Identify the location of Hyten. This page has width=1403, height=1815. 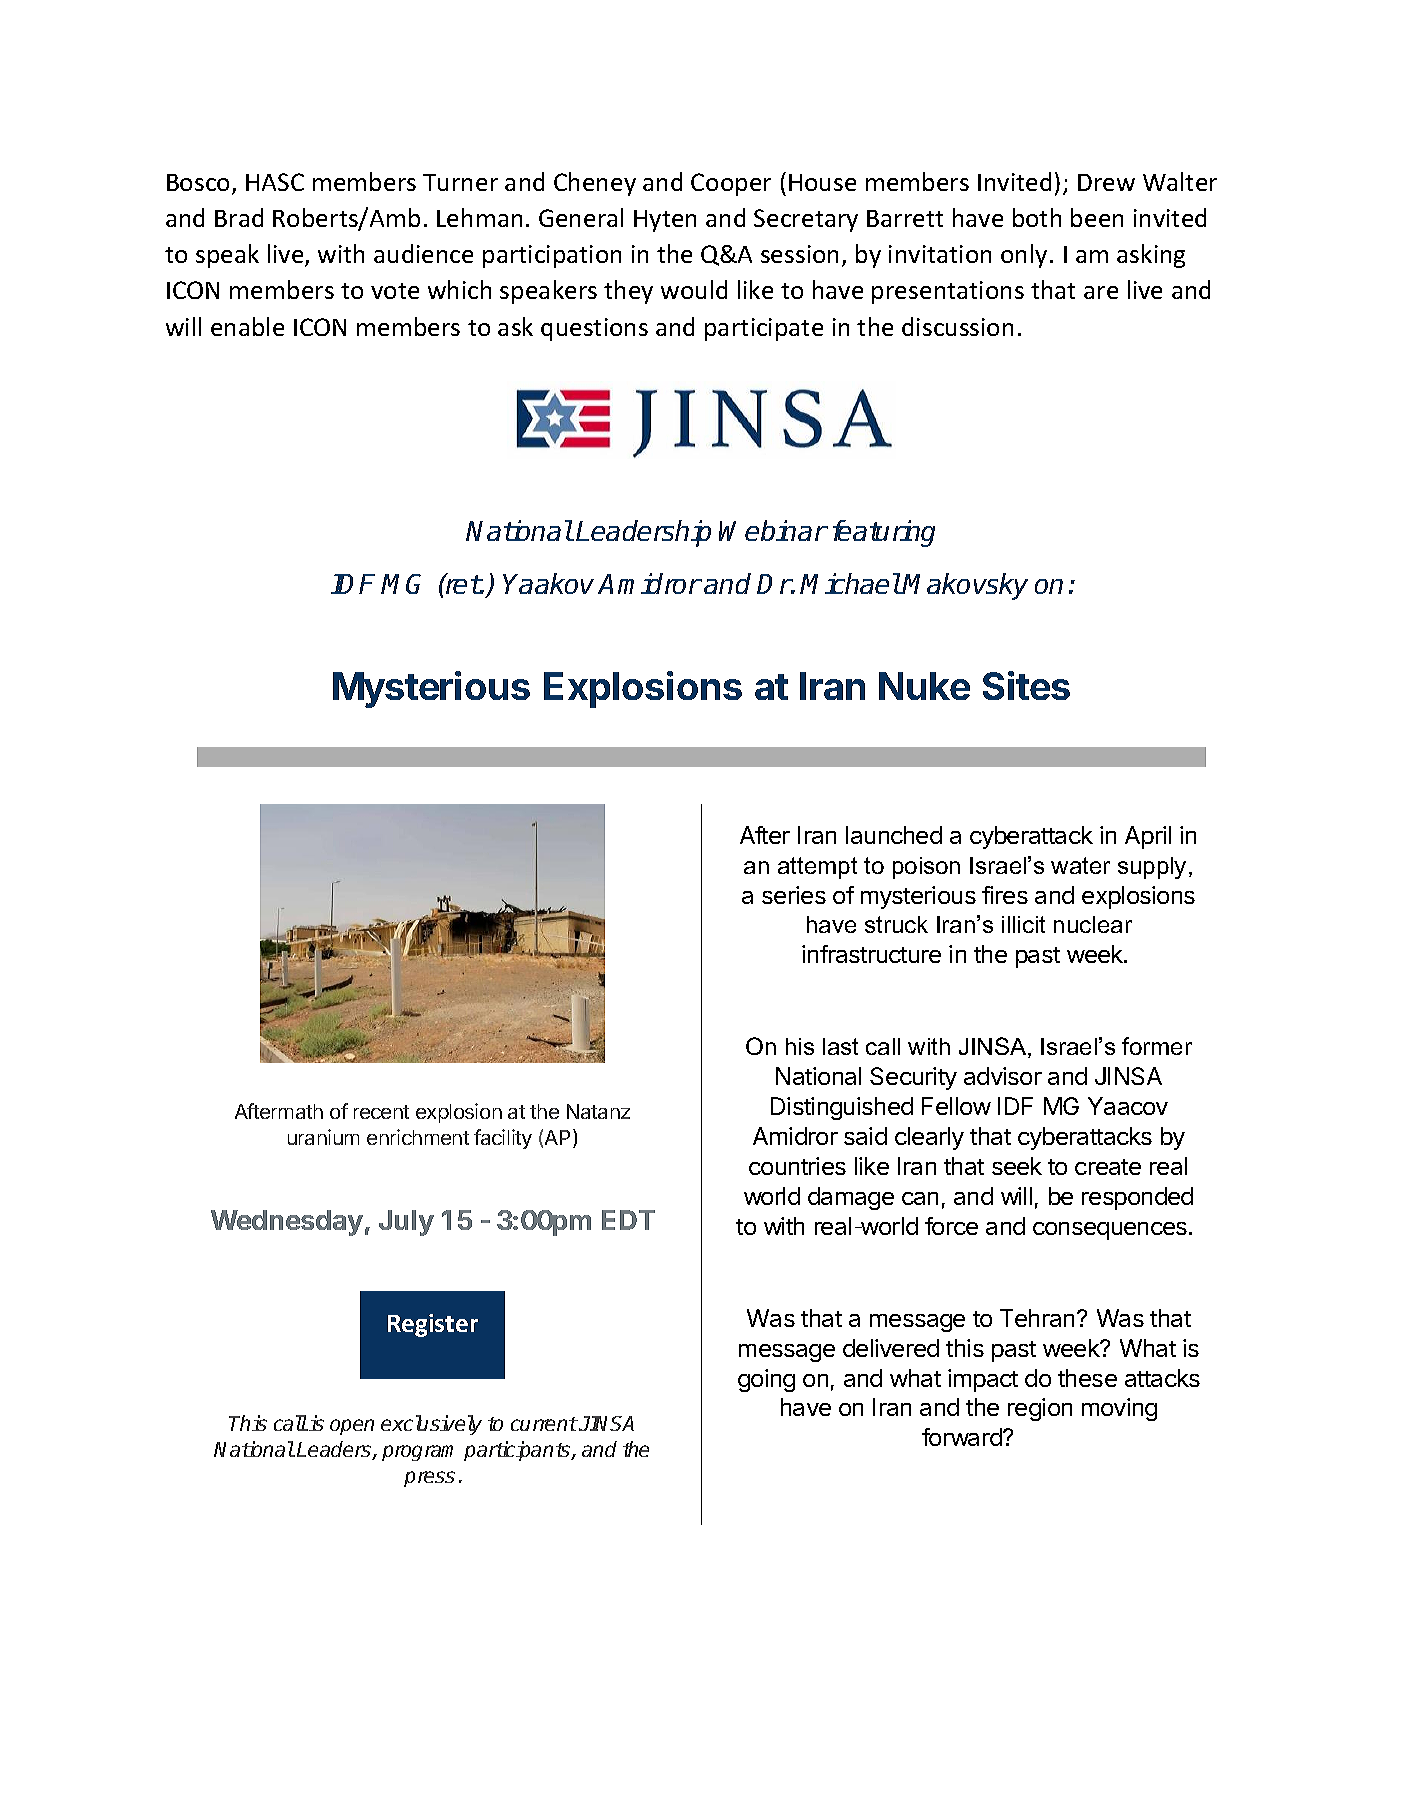
(665, 221).
